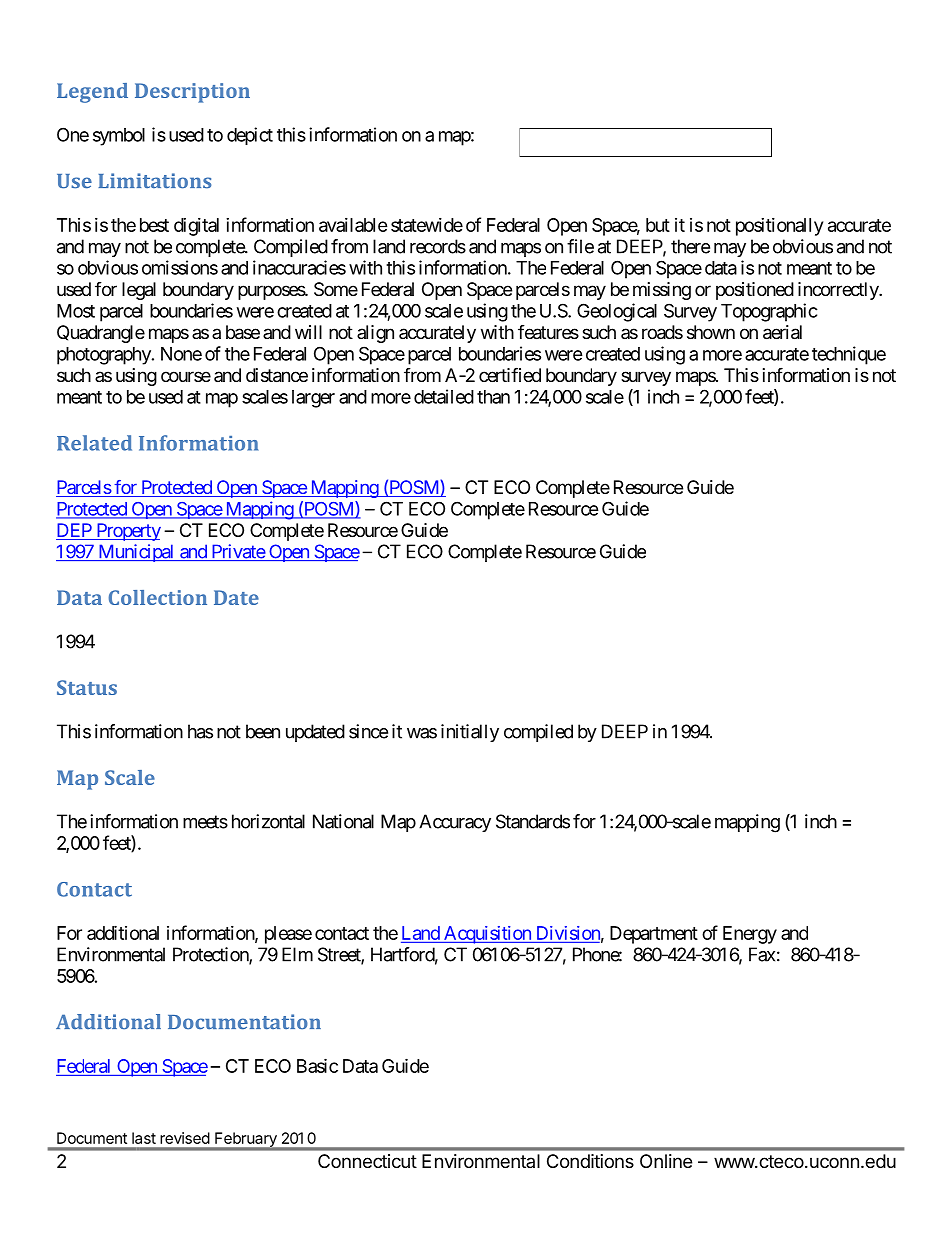 The height and width of the screenshot is (1233, 952). What do you see at coordinates (185, 1138) in the screenshot?
I see `revised` at bounding box center [185, 1138].
